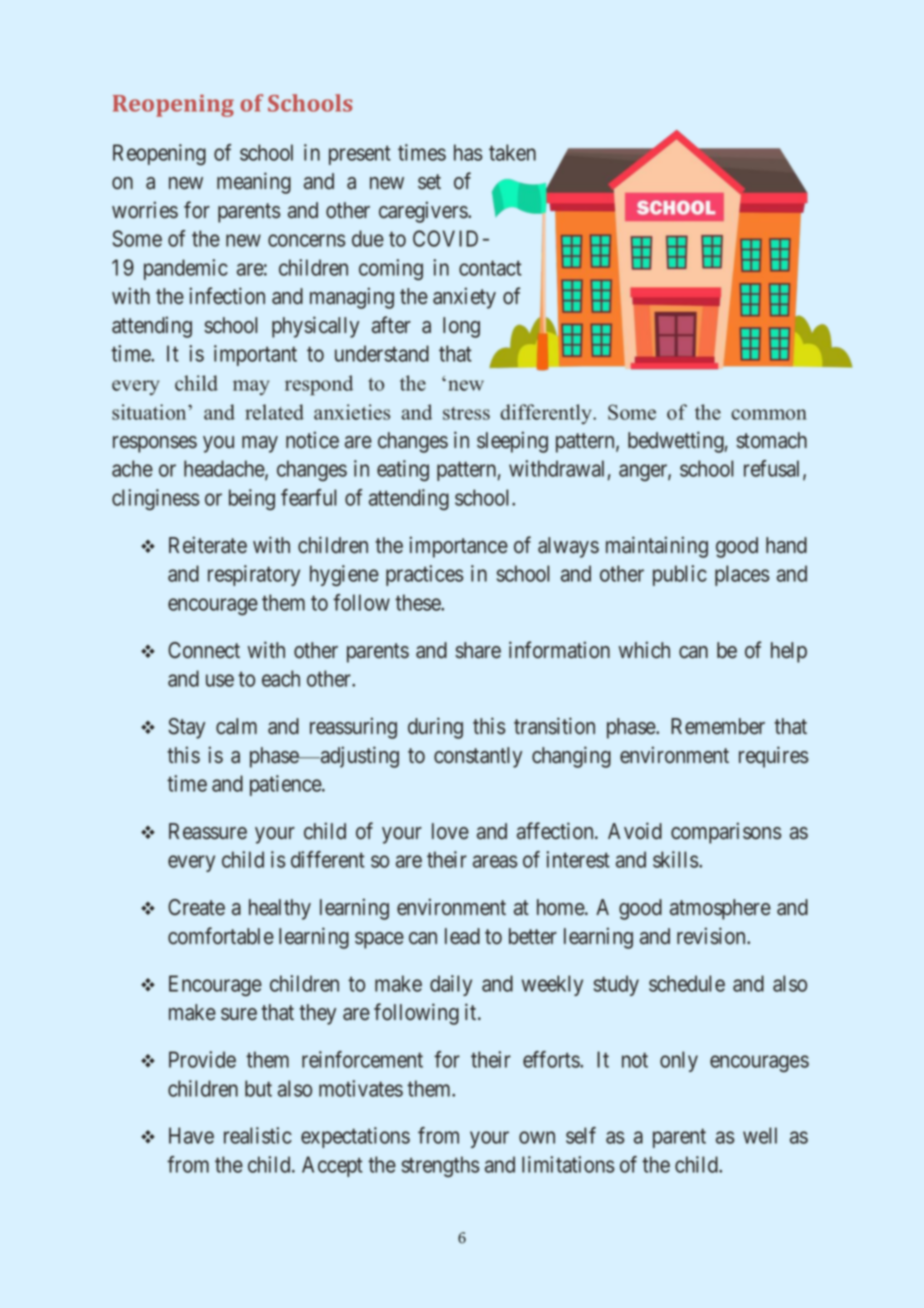 The width and height of the document is (924, 1308). Describe the element at coordinates (466, 413) in the document. I see `stress` at that location.
